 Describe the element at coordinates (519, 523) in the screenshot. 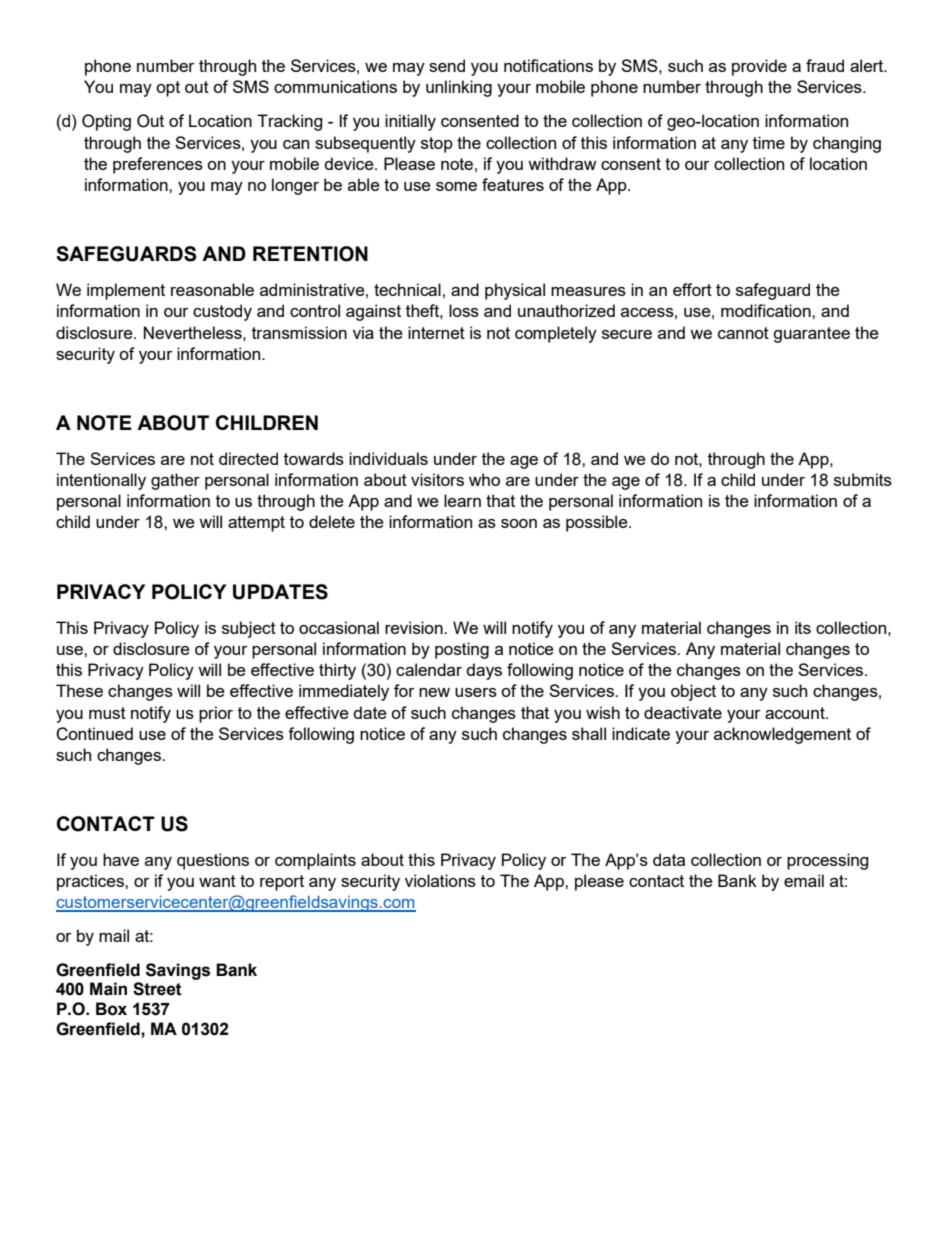

I see `soon` at that location.
